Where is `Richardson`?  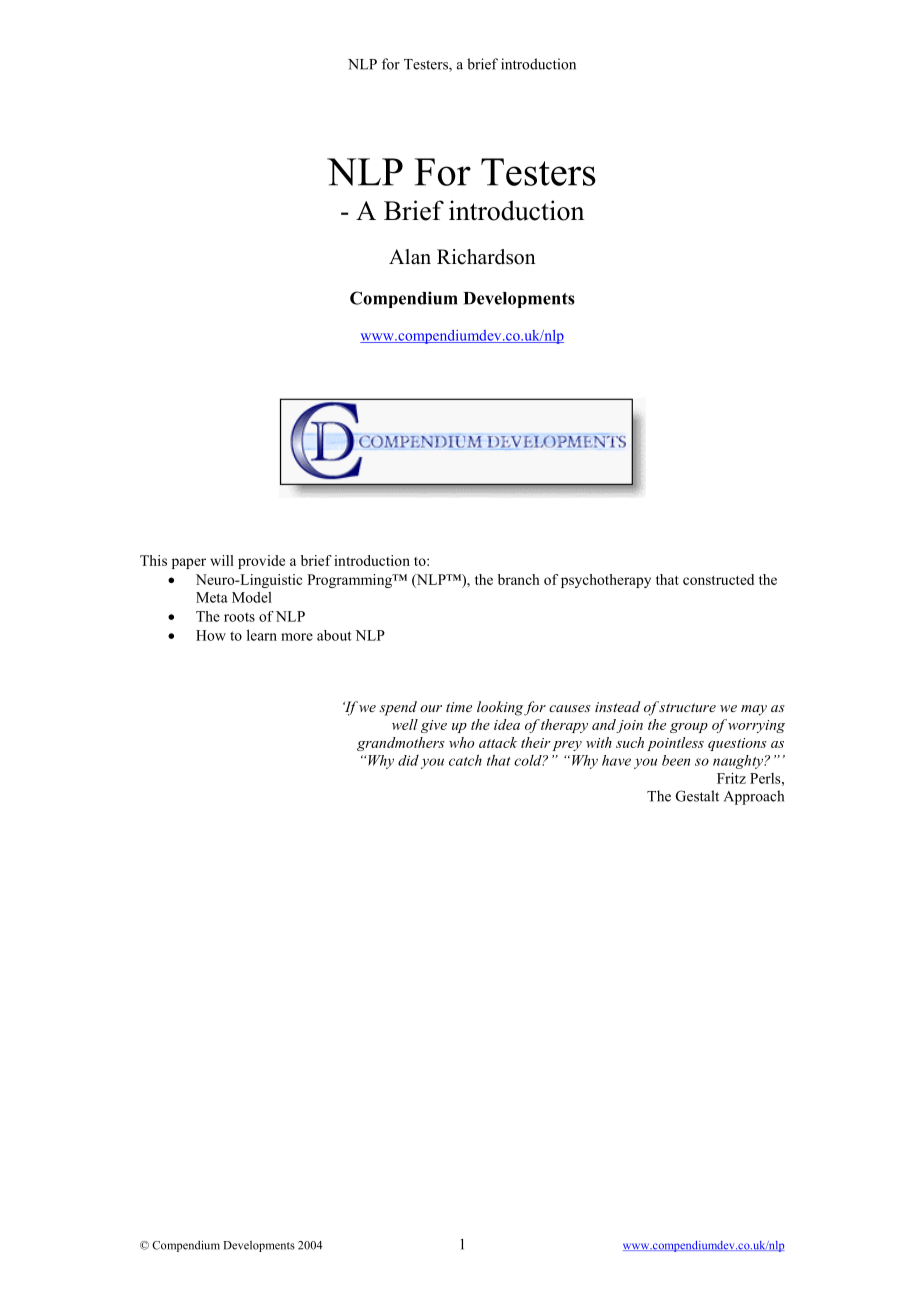 Richardson is located at coordinates (486, 257).
